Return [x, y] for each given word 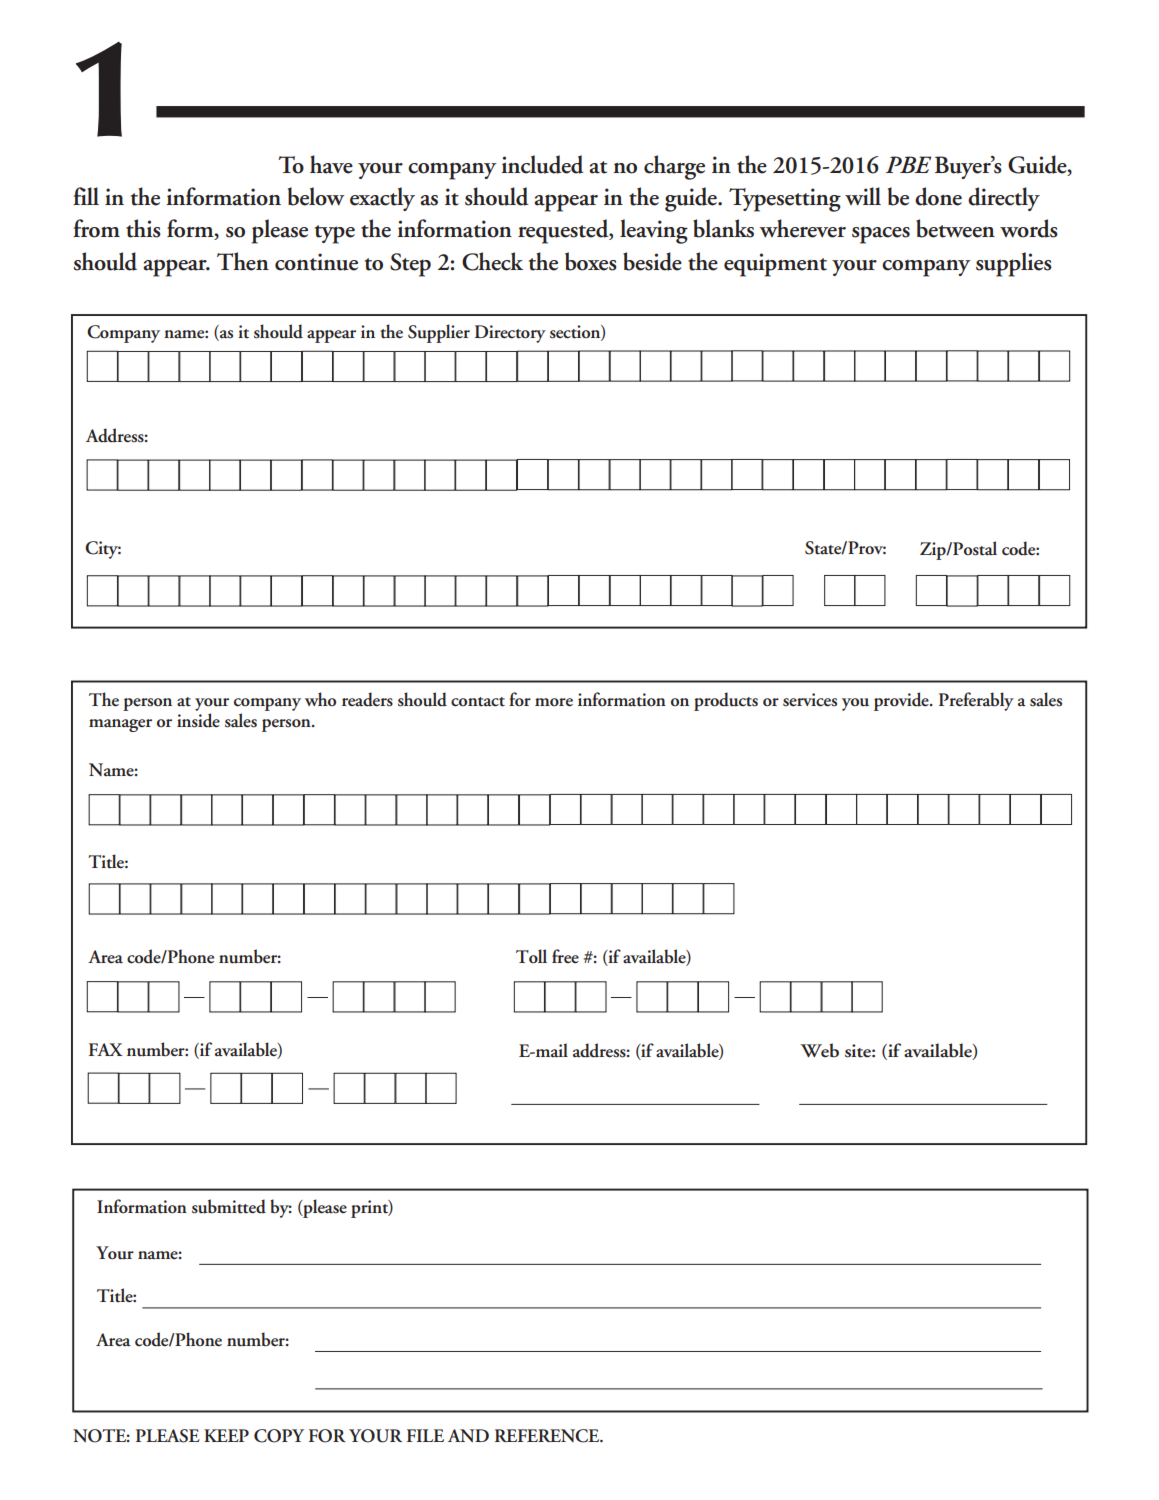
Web [819, 1050]
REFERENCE [548, 1436]
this [143, 228]
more [554, 702]
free [565, 956]
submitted [229, 1206]
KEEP [226, 1435]
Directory [510, 334]
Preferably [976, 701]
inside [198, 720]
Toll [531, 956]
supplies [1014, 264]
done [938, 196]
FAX [106, 1049]
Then [243, 261]
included [542, 164]
